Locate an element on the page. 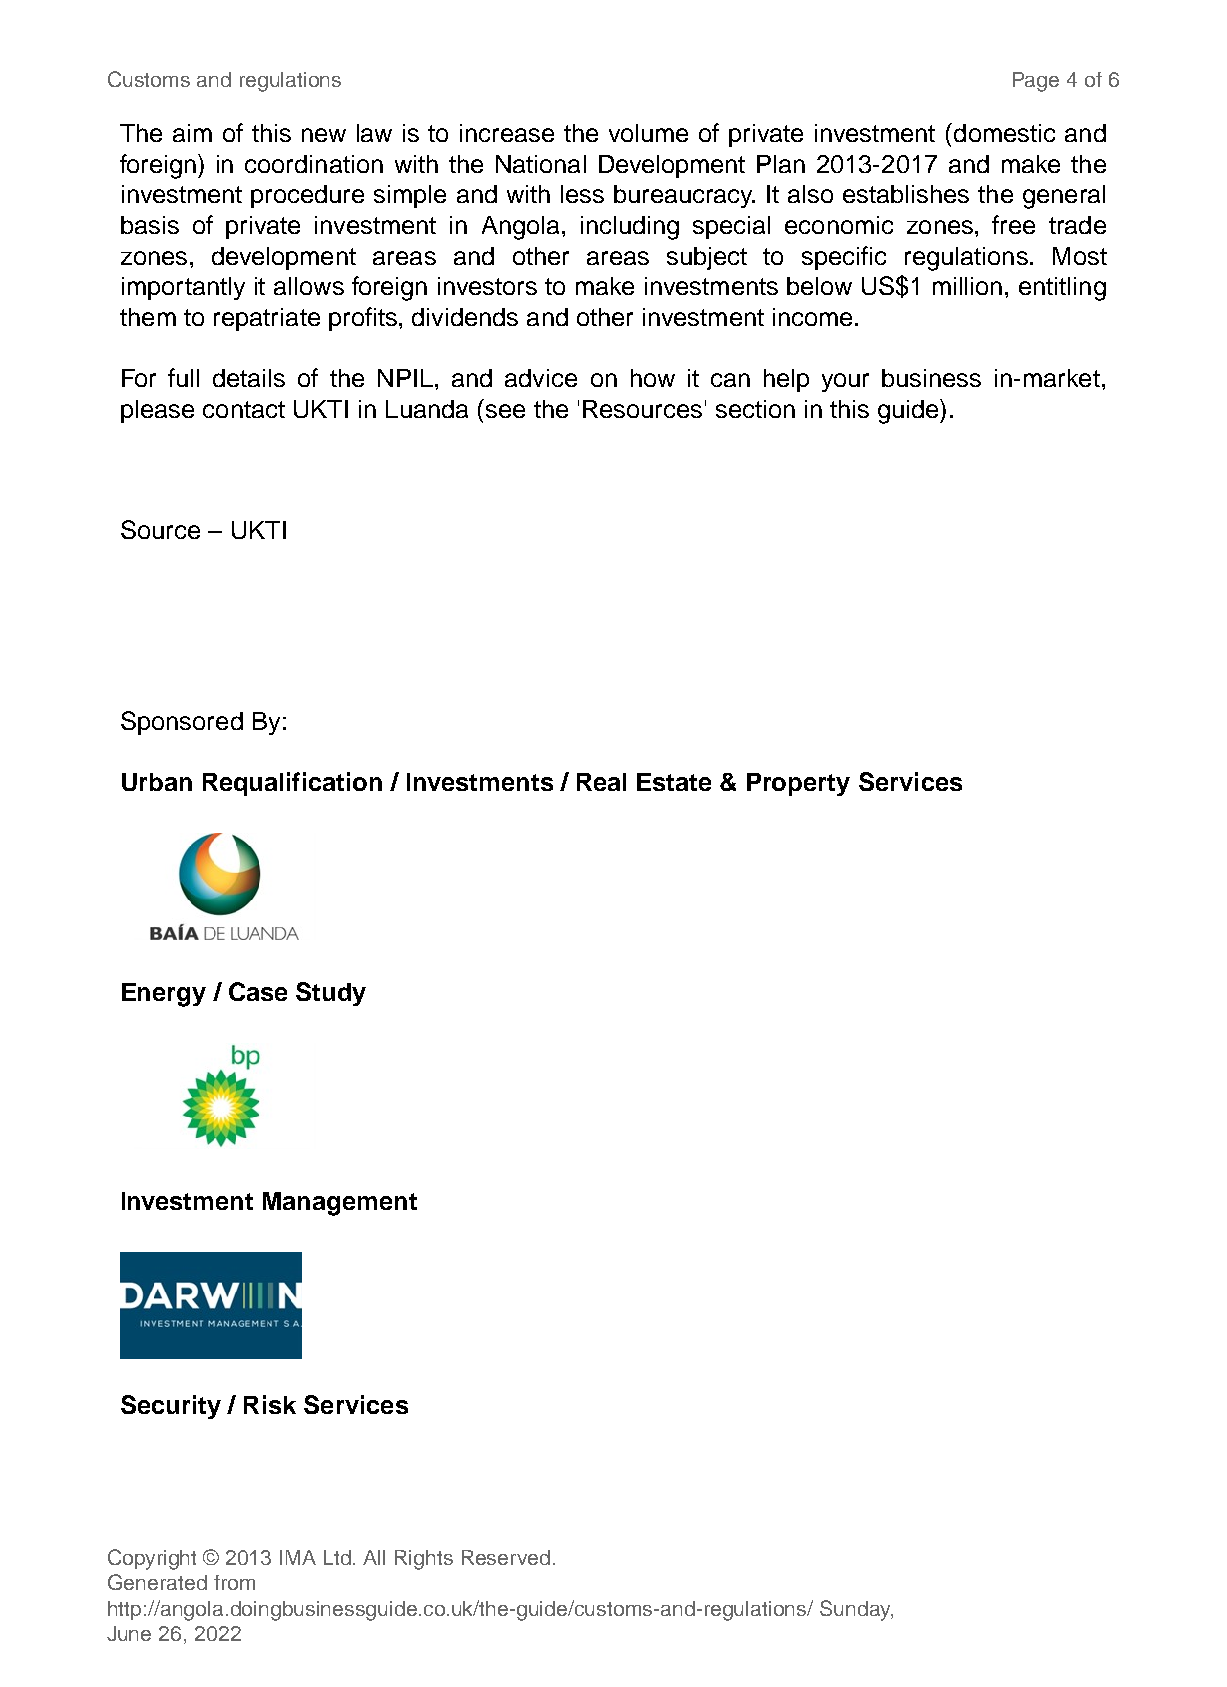 The image size is (1227, 1687). Urban is located at coordinates (157, 782).
